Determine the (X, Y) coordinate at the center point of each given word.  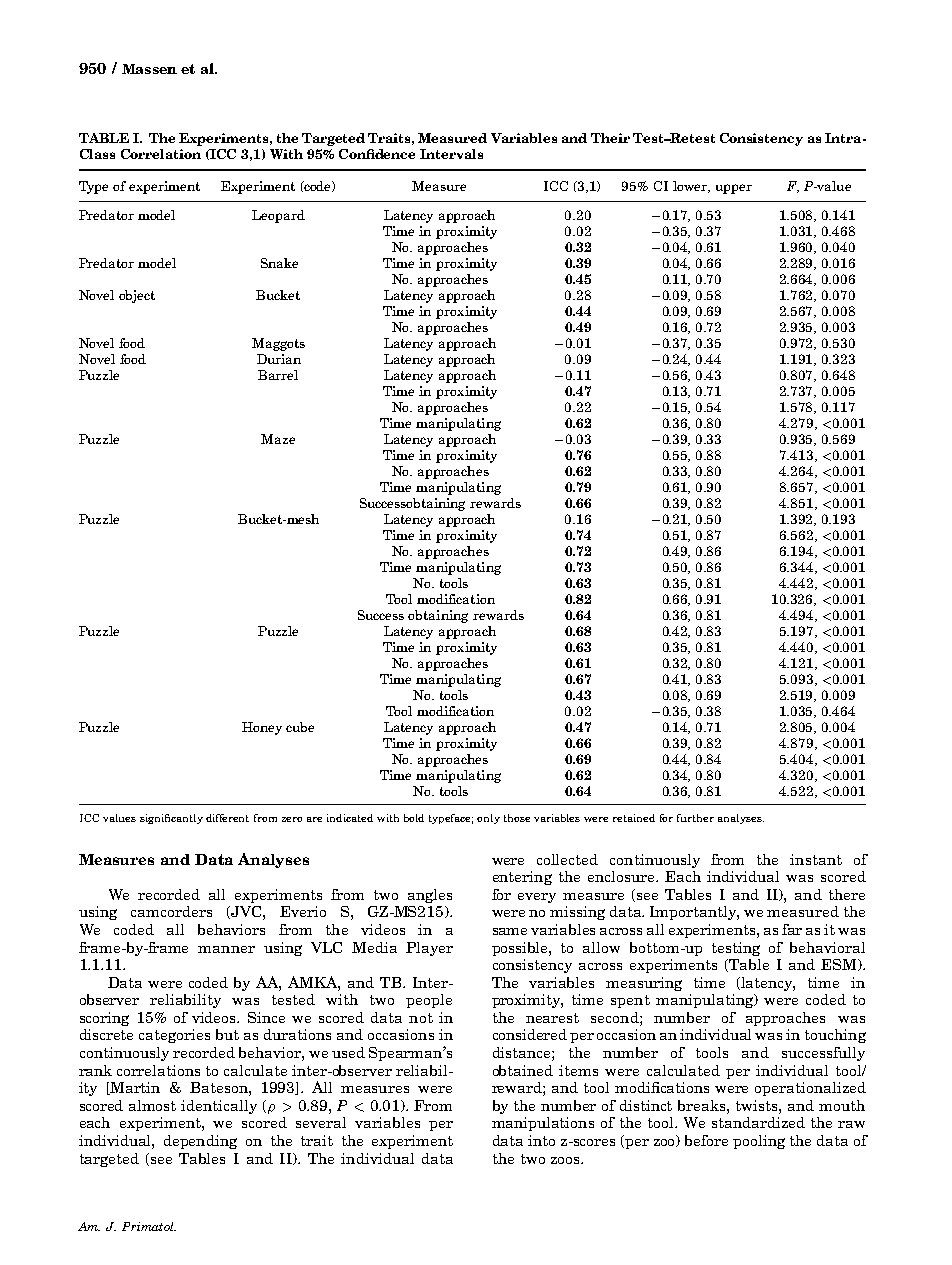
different (227, 818)
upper (734, 189)
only (488, 819)
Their (610, 138)
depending (200, 1142)
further (695, 818)
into (541, 1140)
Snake (279, 263)
